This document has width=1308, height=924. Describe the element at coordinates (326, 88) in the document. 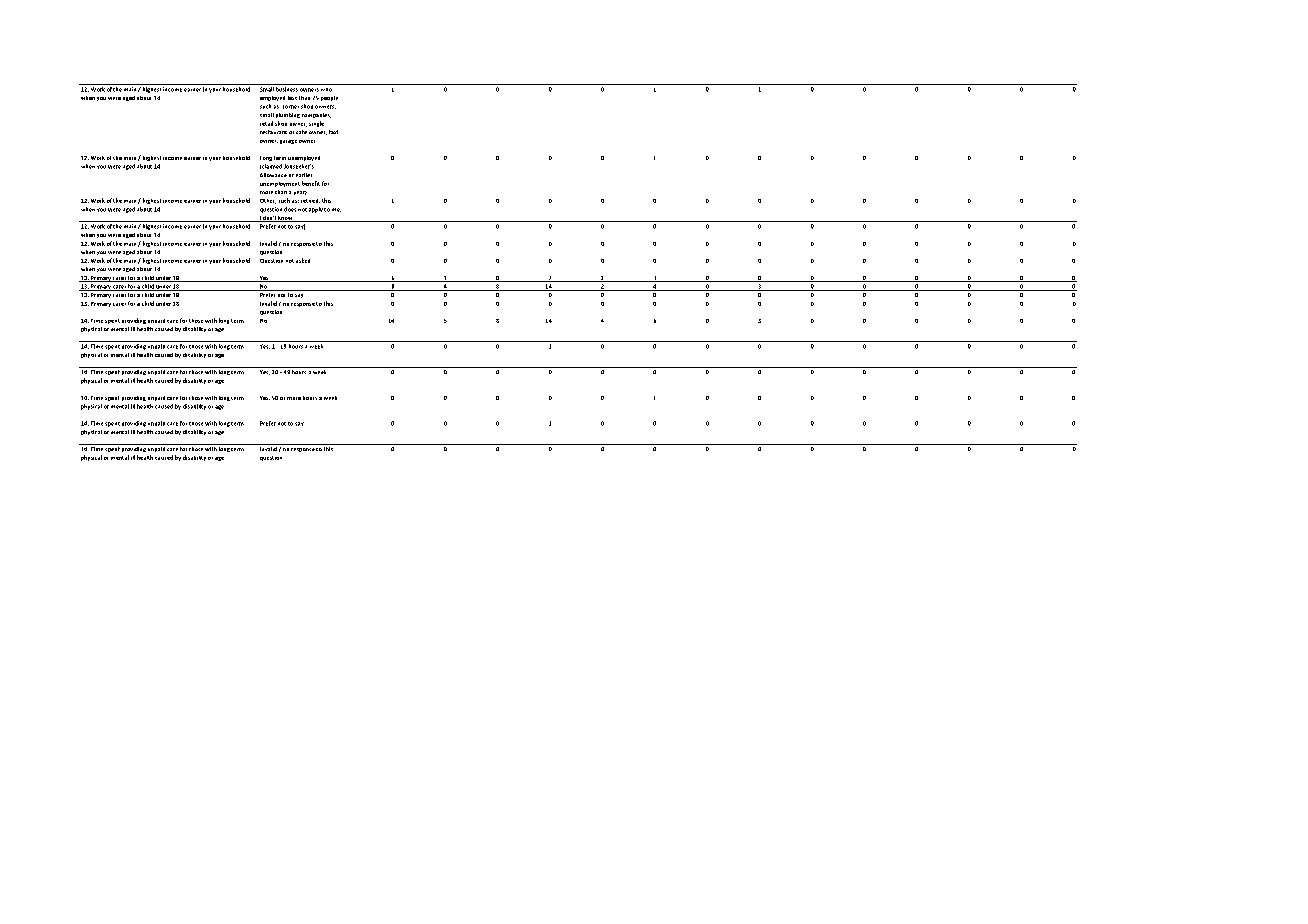

I see `who` at that location.
